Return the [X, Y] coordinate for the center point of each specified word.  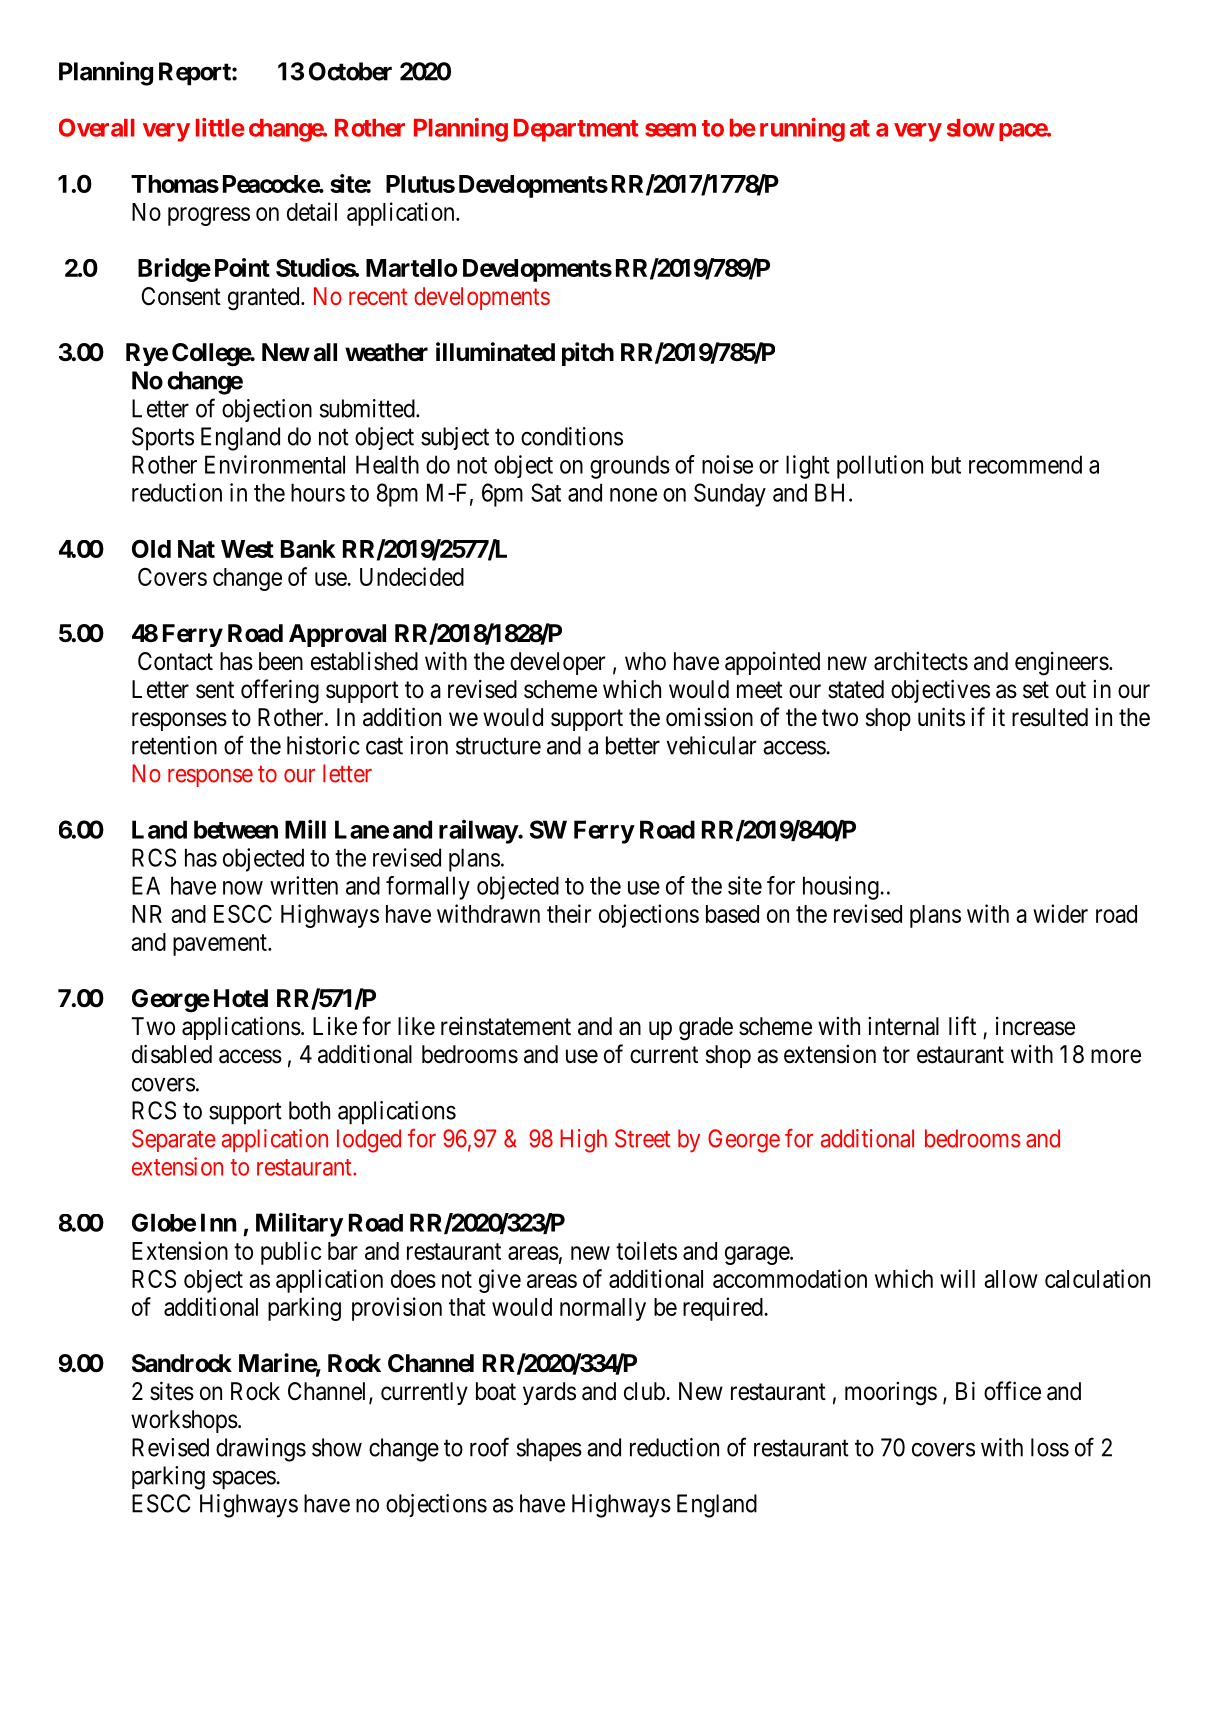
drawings [261, 1450]
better [633, 745]
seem [670, 130]
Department [576, 130]
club [645, 1391]
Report [196, 74]
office [1012, 1391]
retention [174, 745]
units [941, 717]
